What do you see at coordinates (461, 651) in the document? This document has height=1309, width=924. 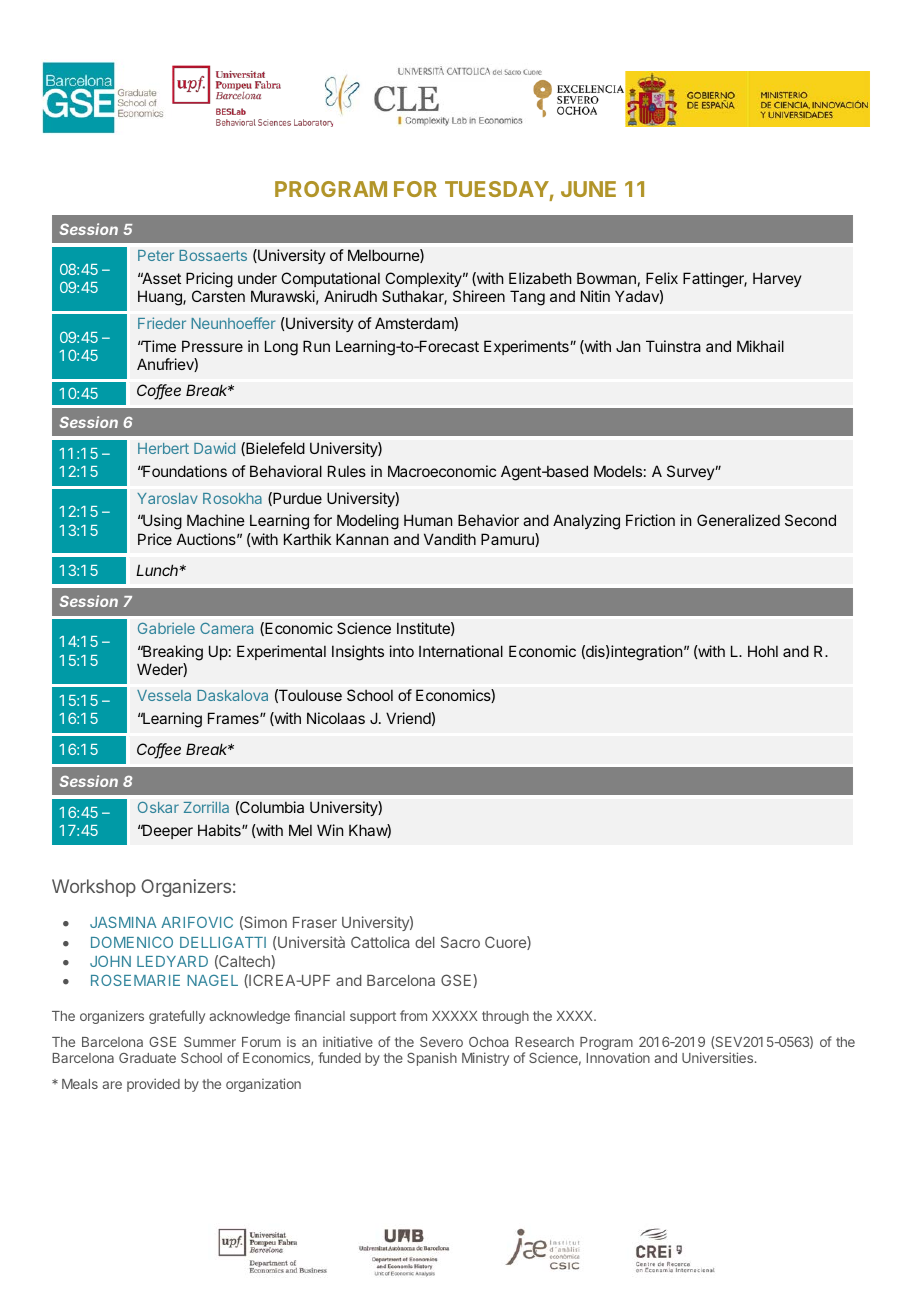 I see `International` at bounding box center [461, 651].
